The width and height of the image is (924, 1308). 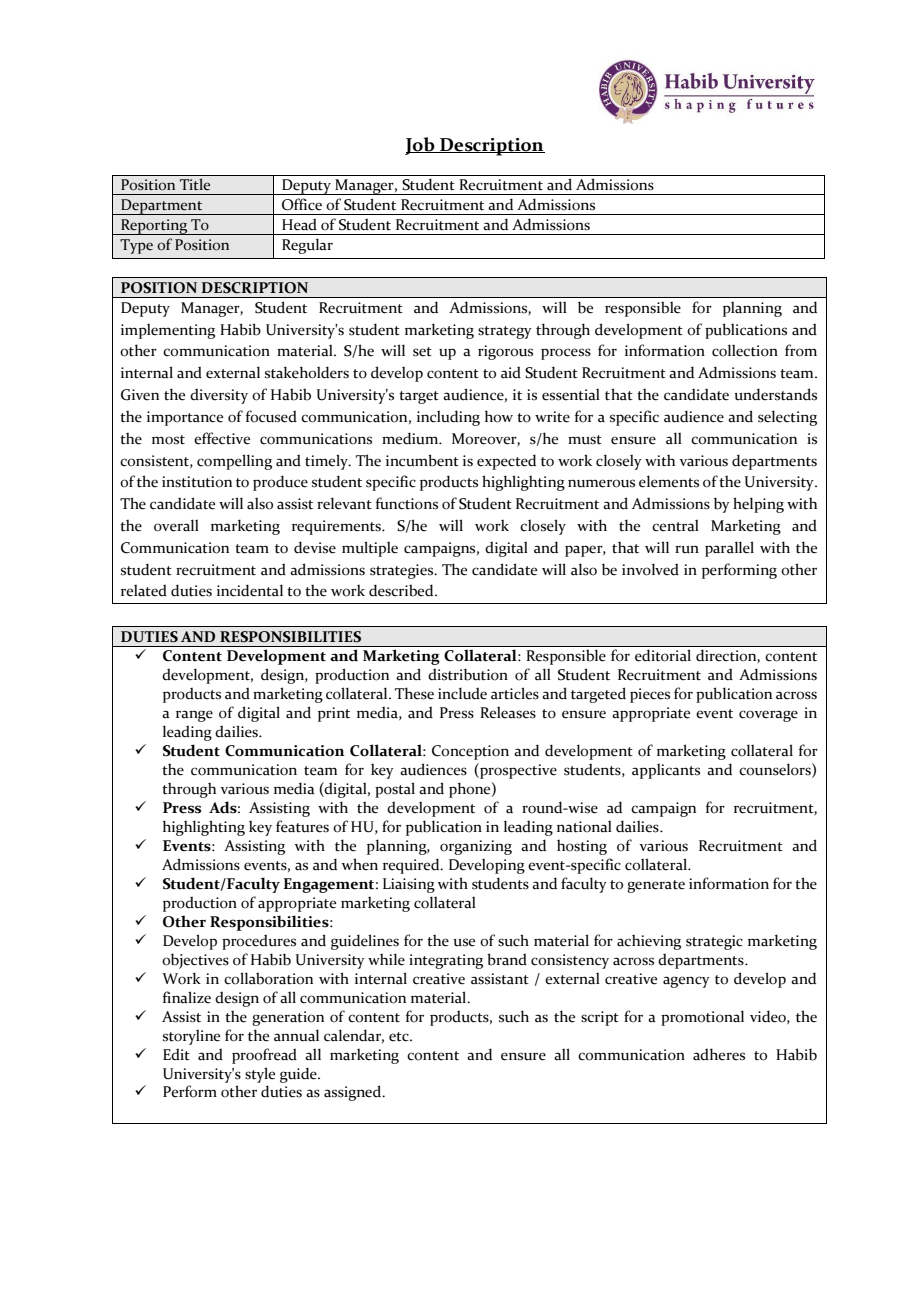 I want to click on Reporting, so click(x=154, y=227).
